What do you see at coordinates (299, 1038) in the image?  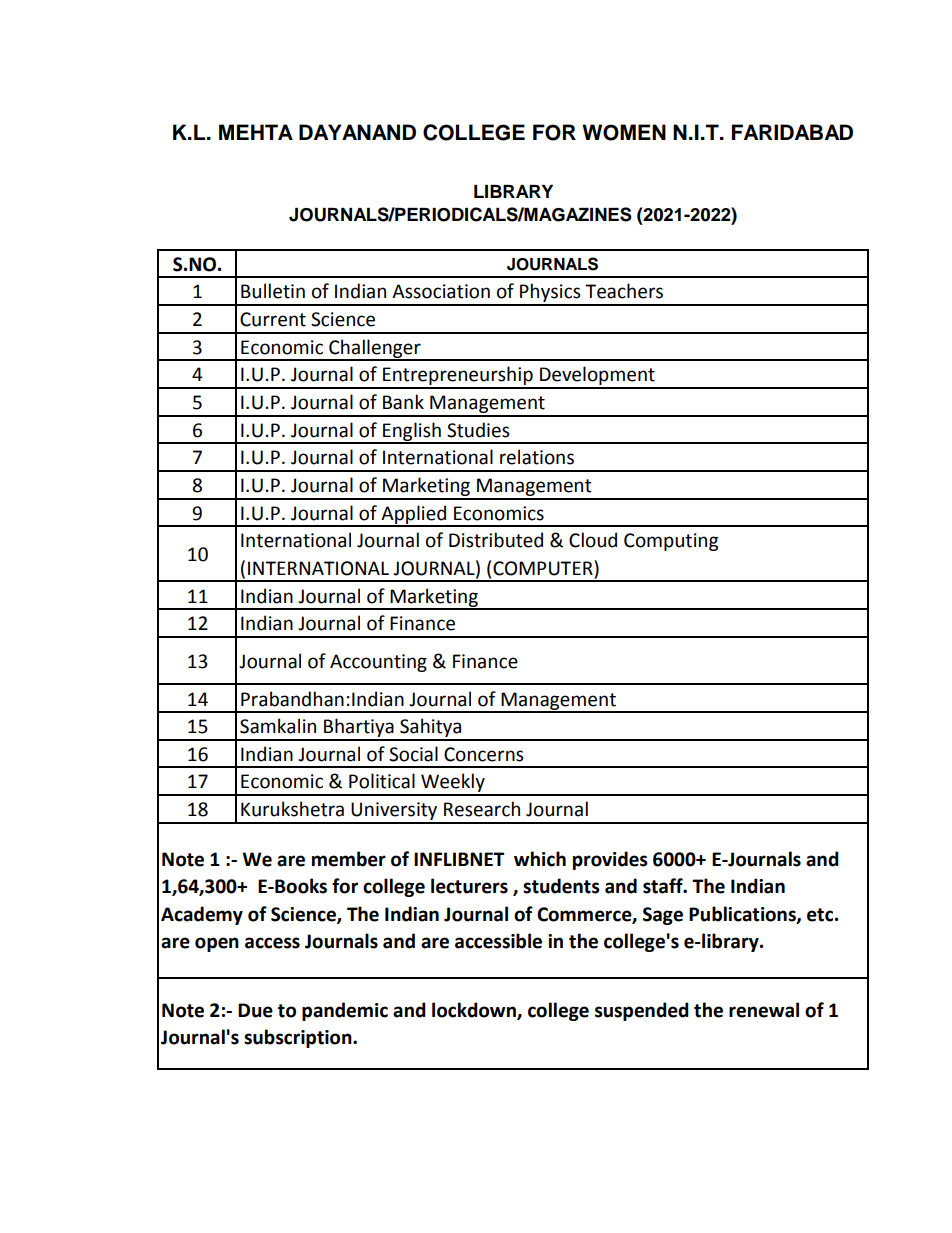 I see `subscription` at bounding box center [299, 1038].
